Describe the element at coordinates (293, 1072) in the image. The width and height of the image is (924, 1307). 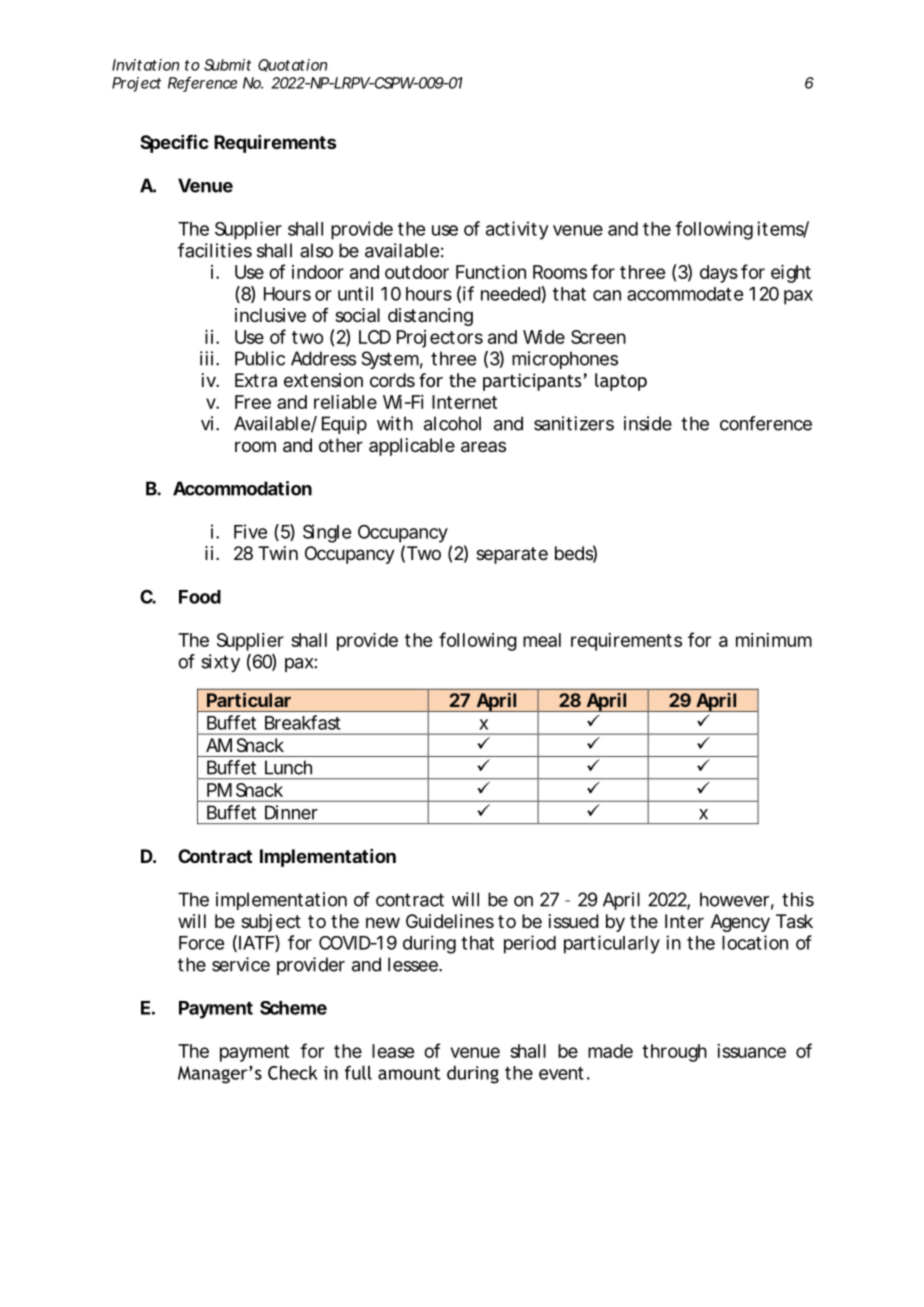
I see `Check` at that location.
